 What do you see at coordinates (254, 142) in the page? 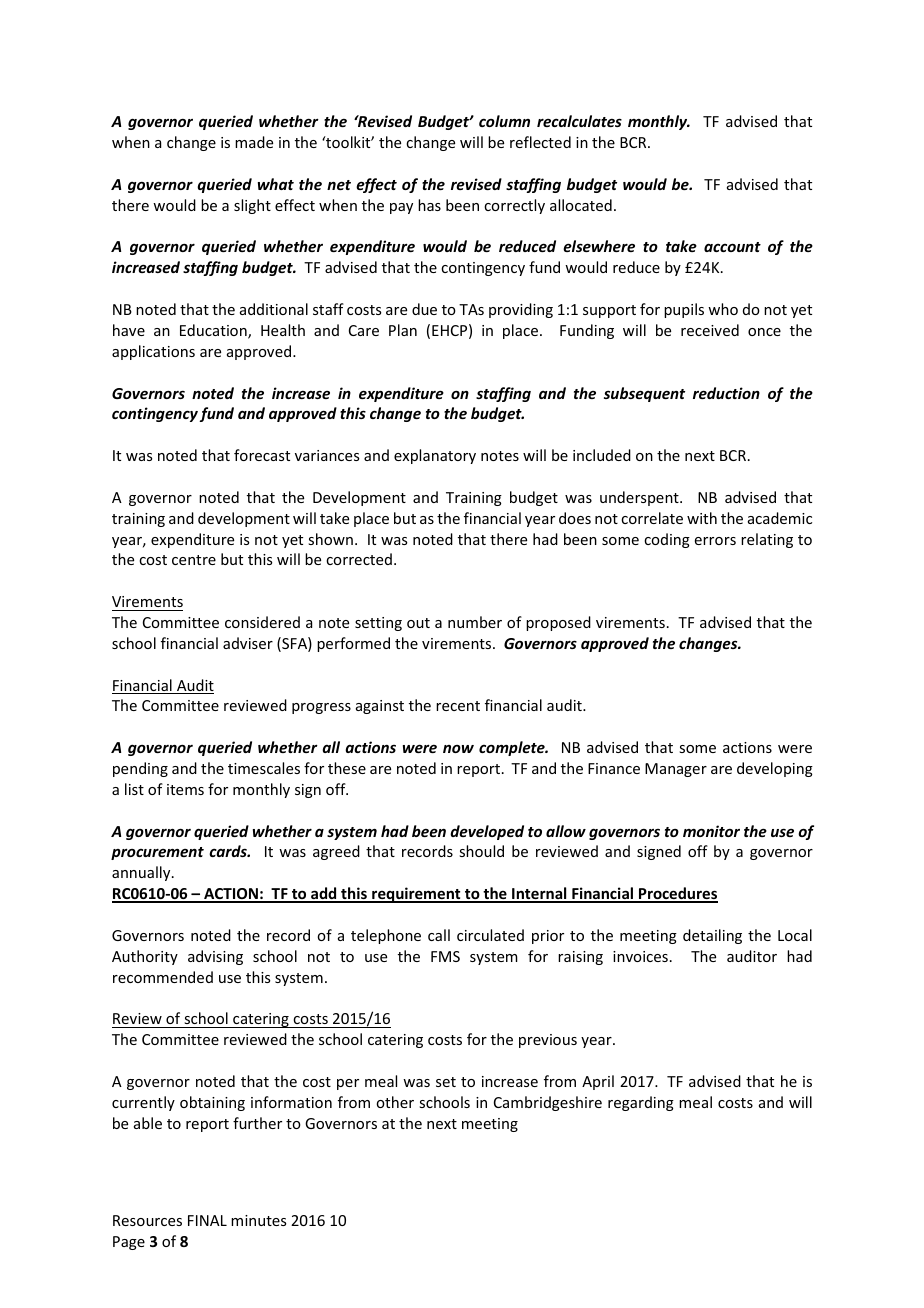
I see `made` at bounding box center [254, 142].
